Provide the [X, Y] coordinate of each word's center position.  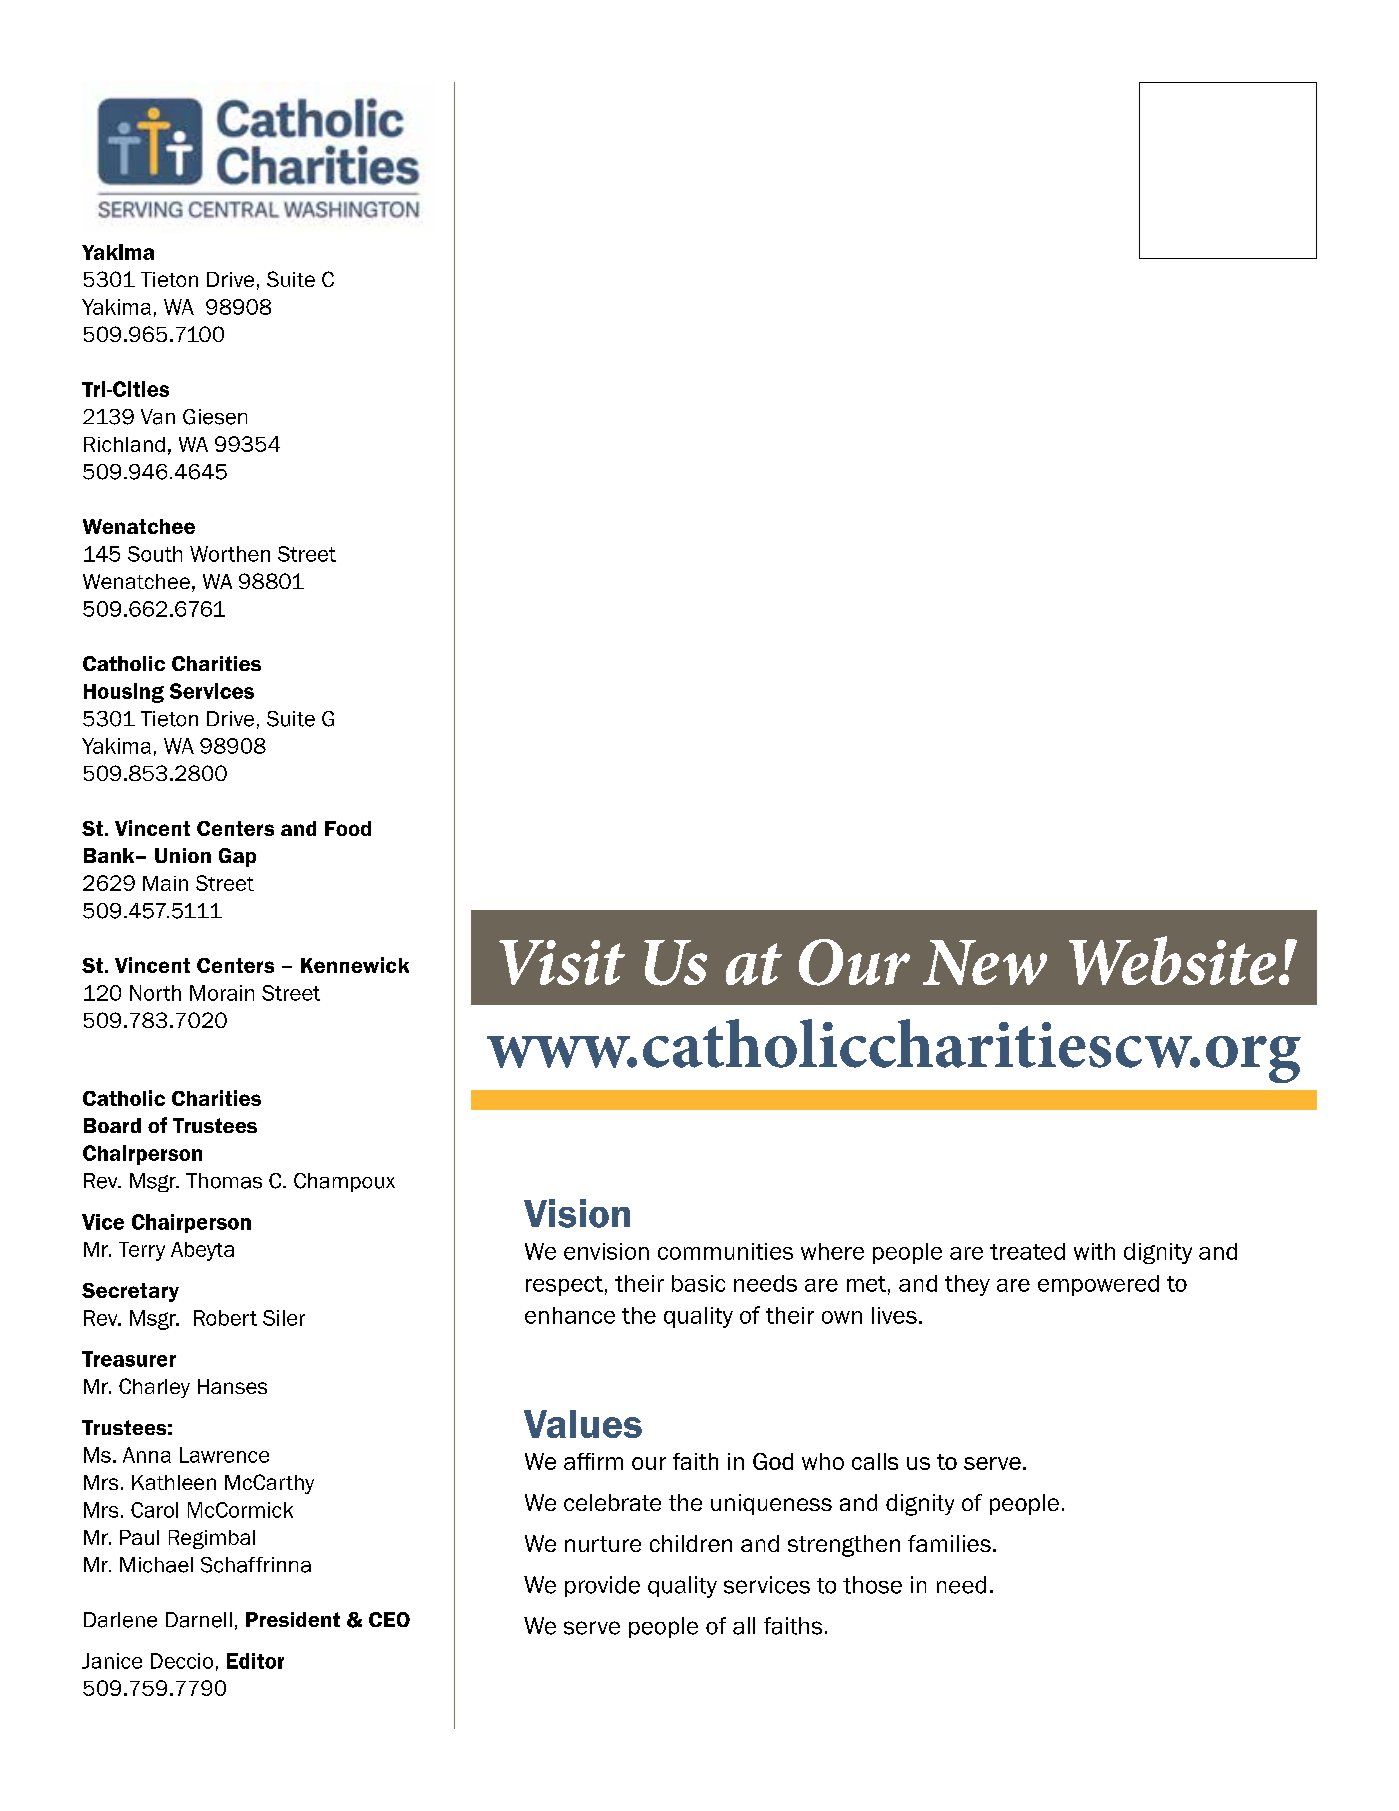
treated [1027, 1251]
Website [1172, 960]
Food [348, 828]
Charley [154, 1388]
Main [165, 883]
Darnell [199, 1620]
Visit [562, 962]
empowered [1098, 1285]
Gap [237, 857]
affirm [593, 1461]
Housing [124, 693]
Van [158, 417]
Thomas [224, 1181]
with [1094, 1251]
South [155, 554]
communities [725, 1251]
